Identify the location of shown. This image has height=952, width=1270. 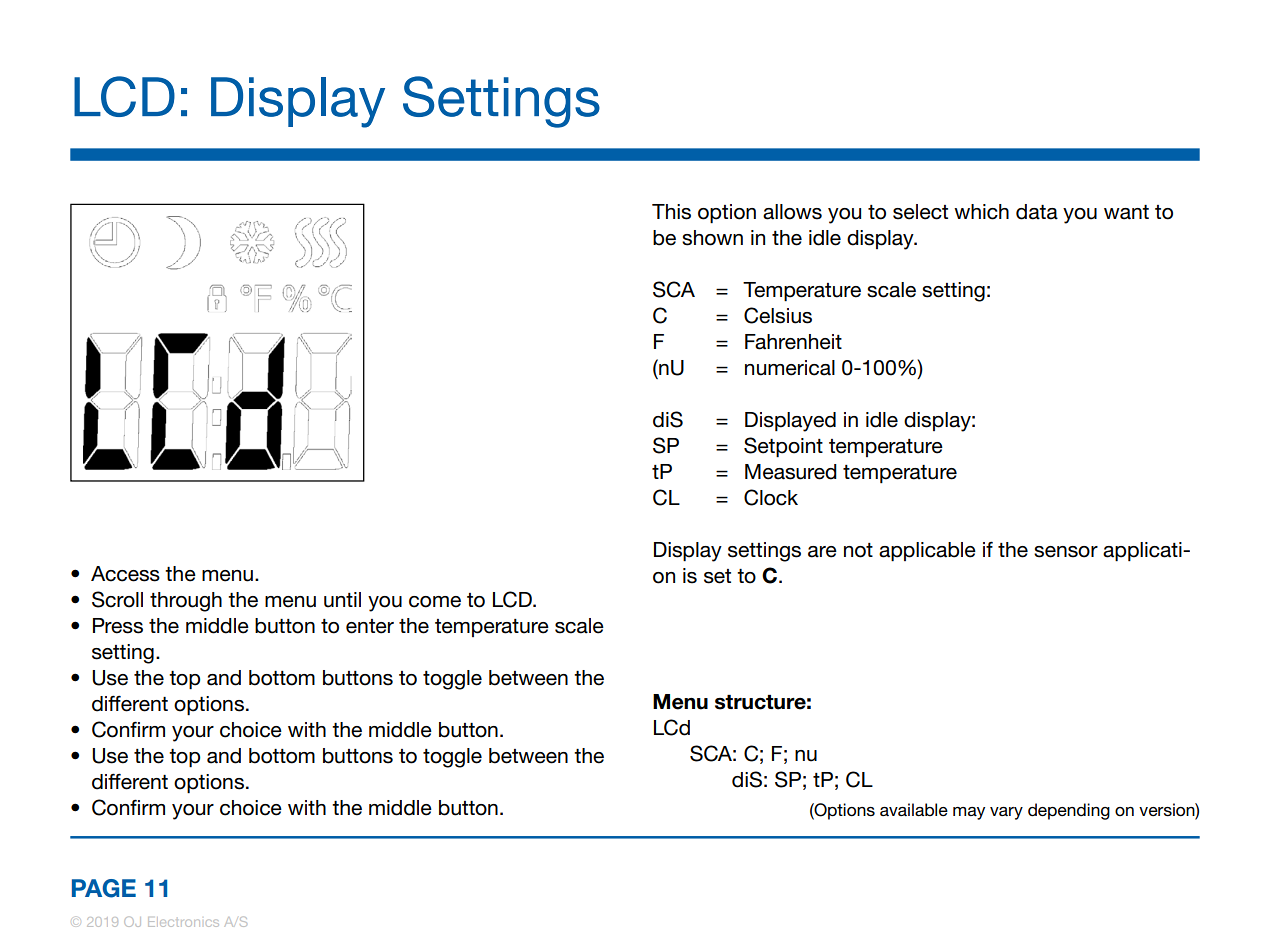
(712, 238).
